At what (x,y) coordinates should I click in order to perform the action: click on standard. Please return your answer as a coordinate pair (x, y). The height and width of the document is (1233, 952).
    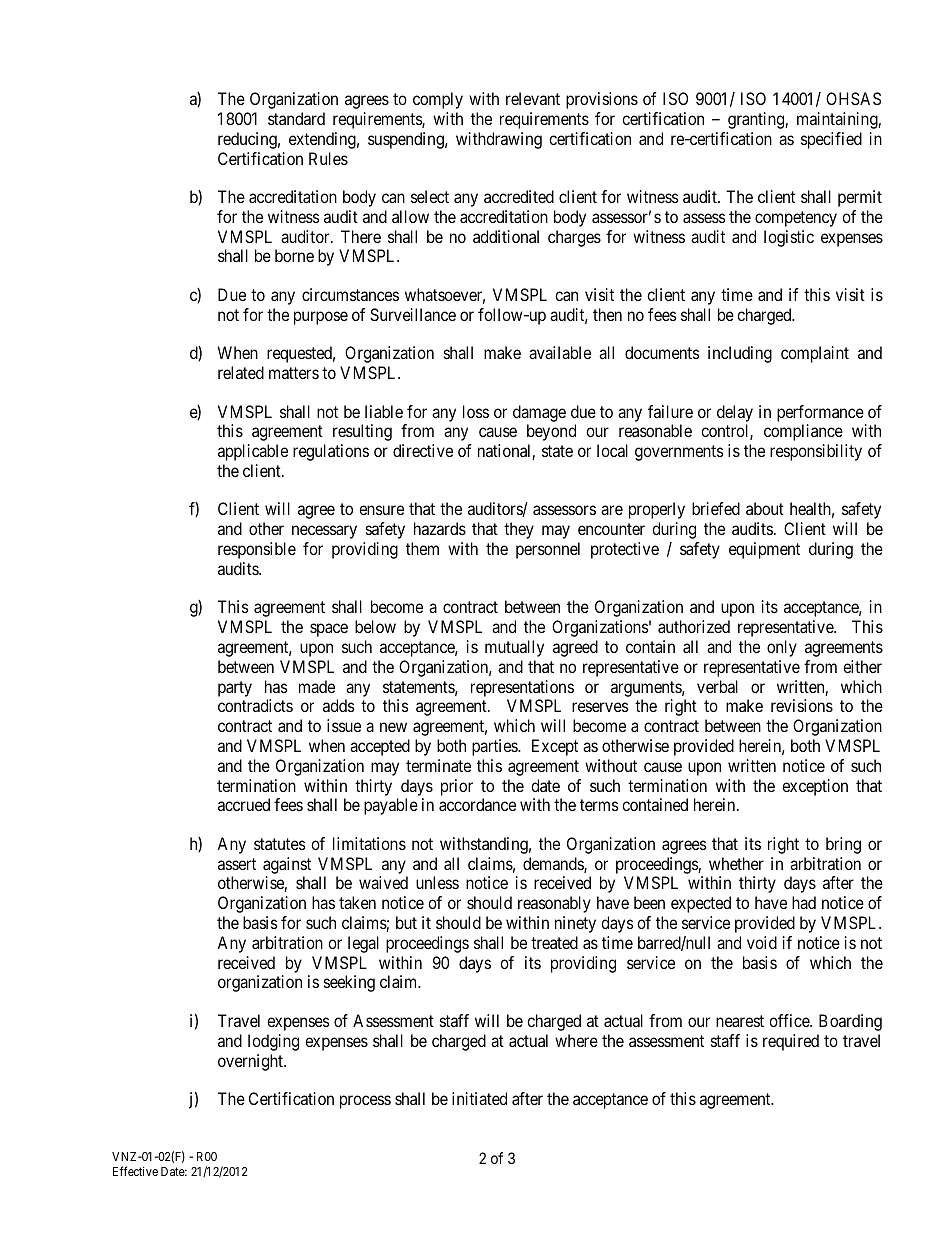
    Looking at the image, I should click on (296, 118).
